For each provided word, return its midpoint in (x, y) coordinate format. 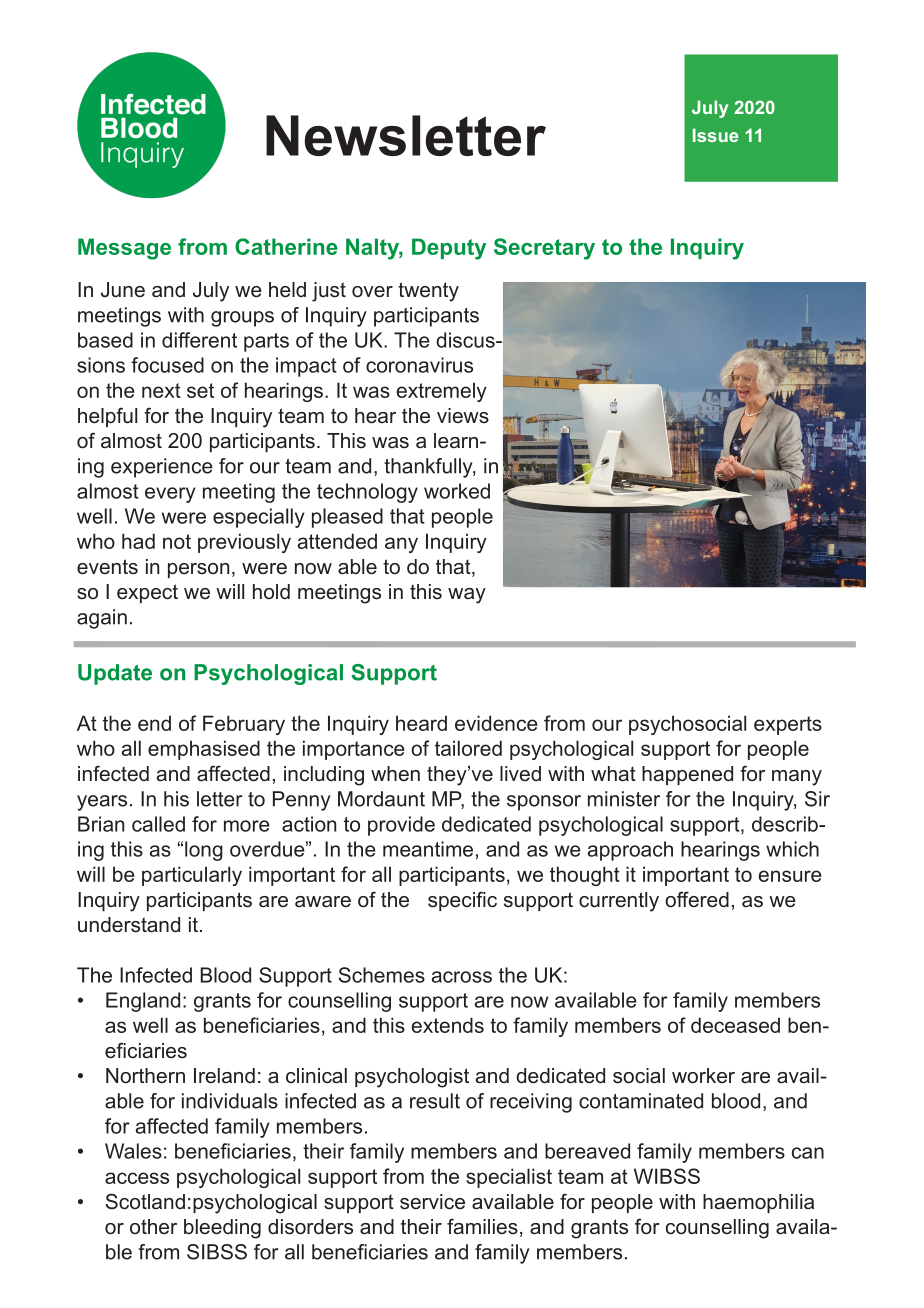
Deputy (449, 249)
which (792, 849)
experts (788, 725)
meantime (428, 849)
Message (124, 249)
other (153, 1226)
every (170, 495)
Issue (715, 135)
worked (457, 491)
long (204, 851)
